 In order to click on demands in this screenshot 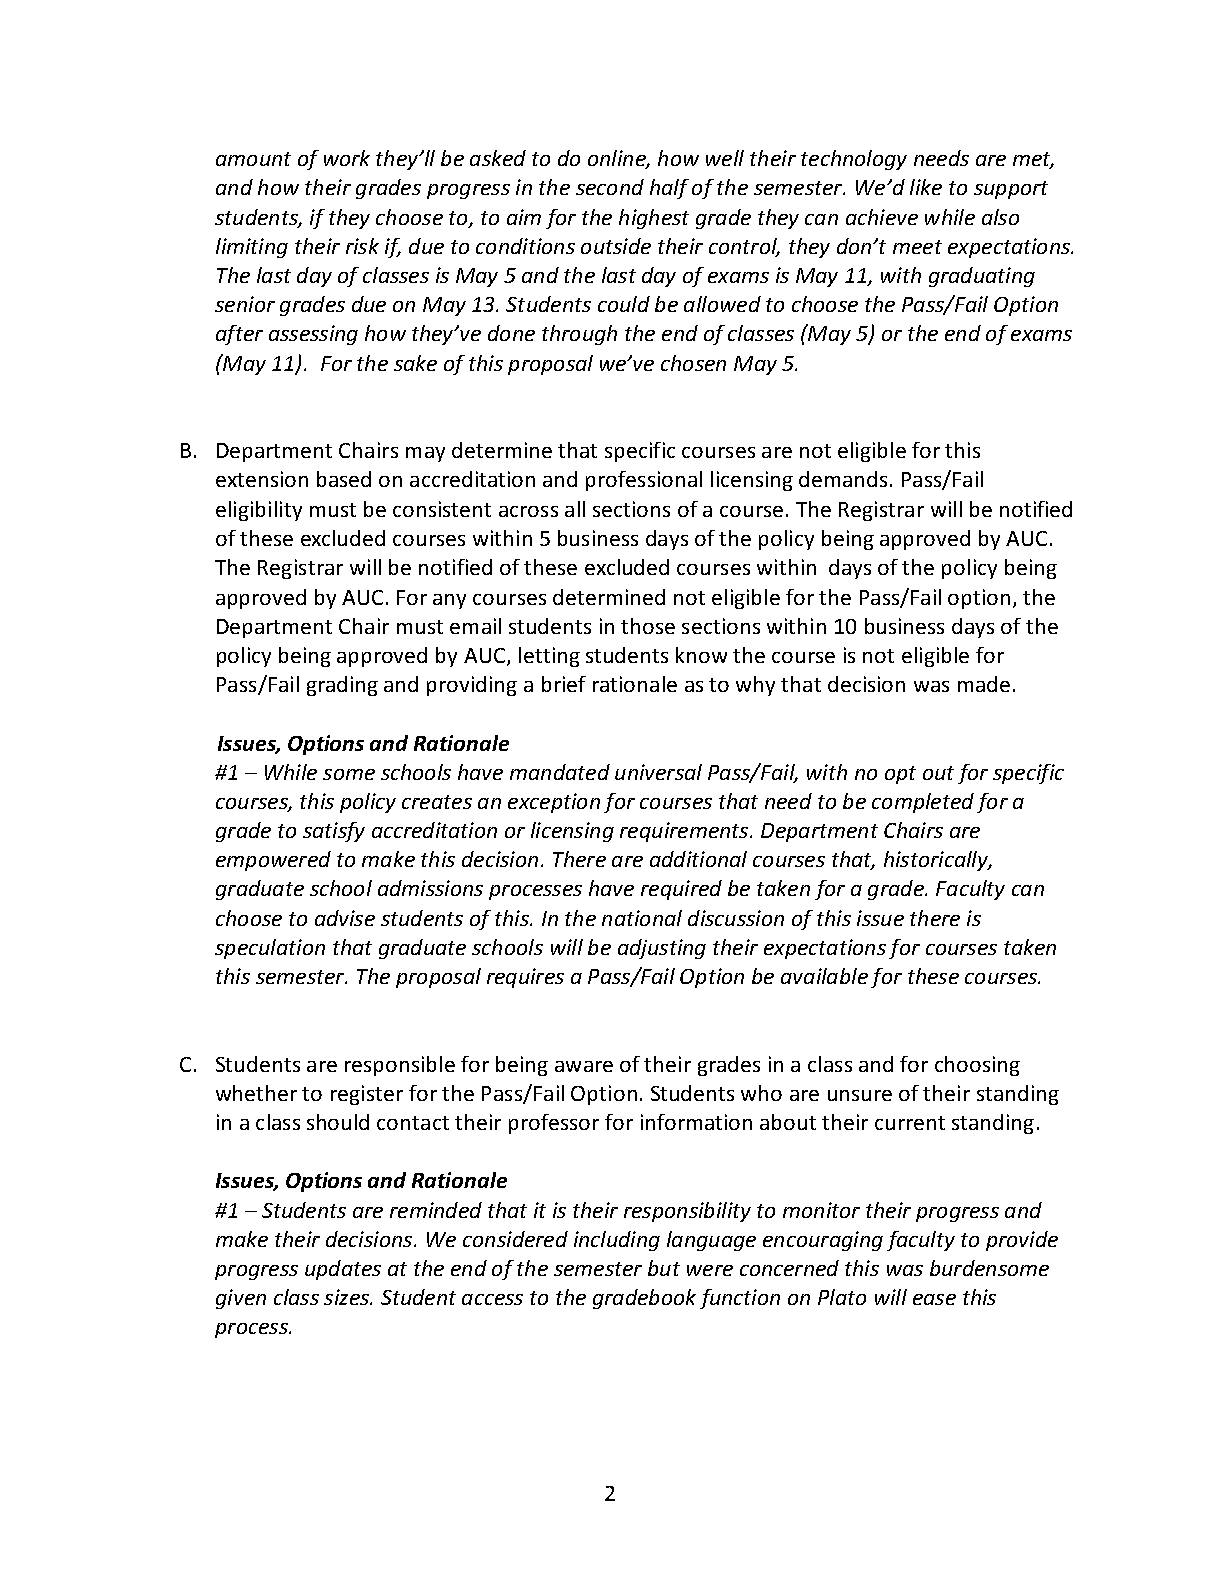, I will do `click(843, 479)`.
